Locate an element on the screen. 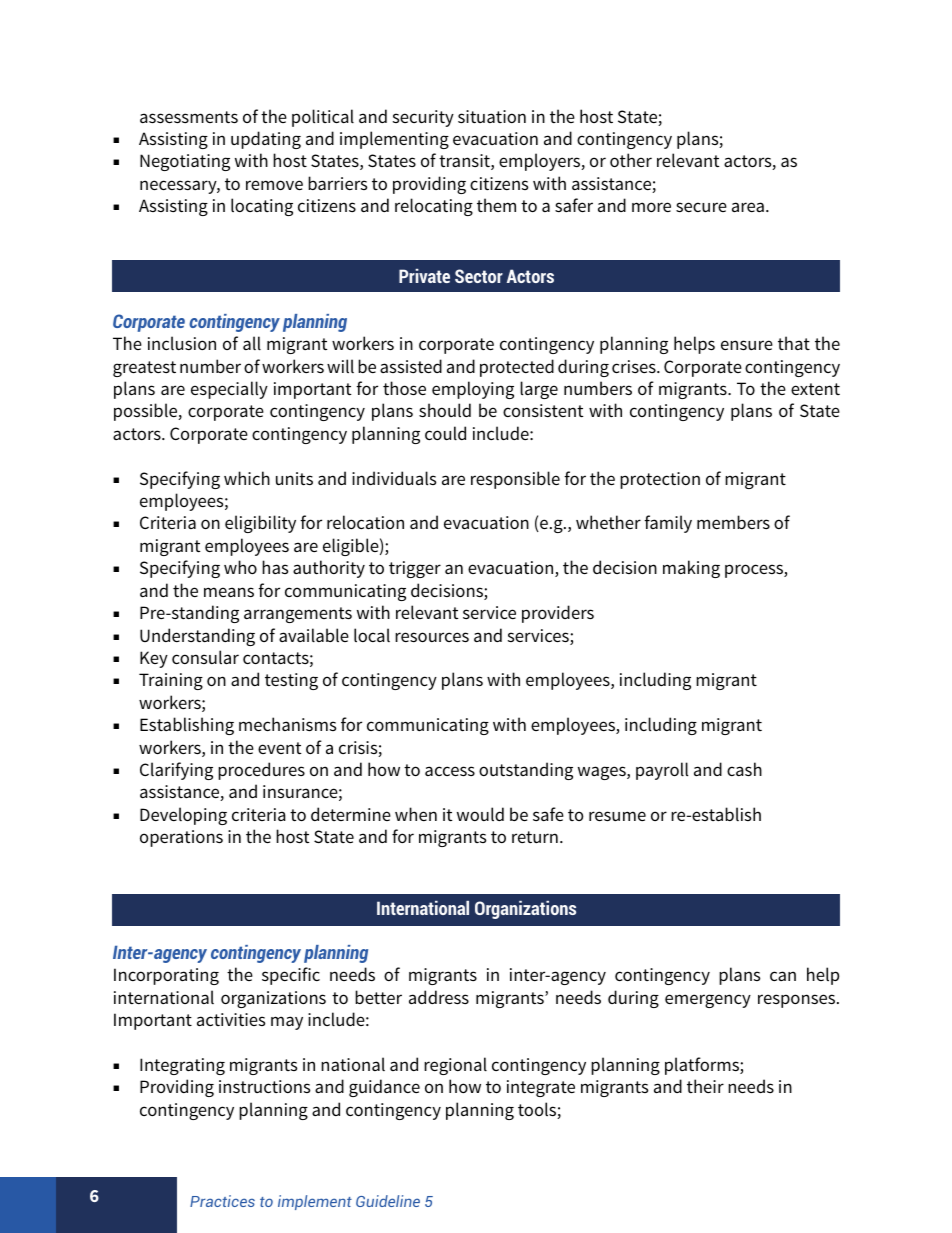 The height and width of the screenshot is (1233, 952). consular is located at coordinates (205, 657).
